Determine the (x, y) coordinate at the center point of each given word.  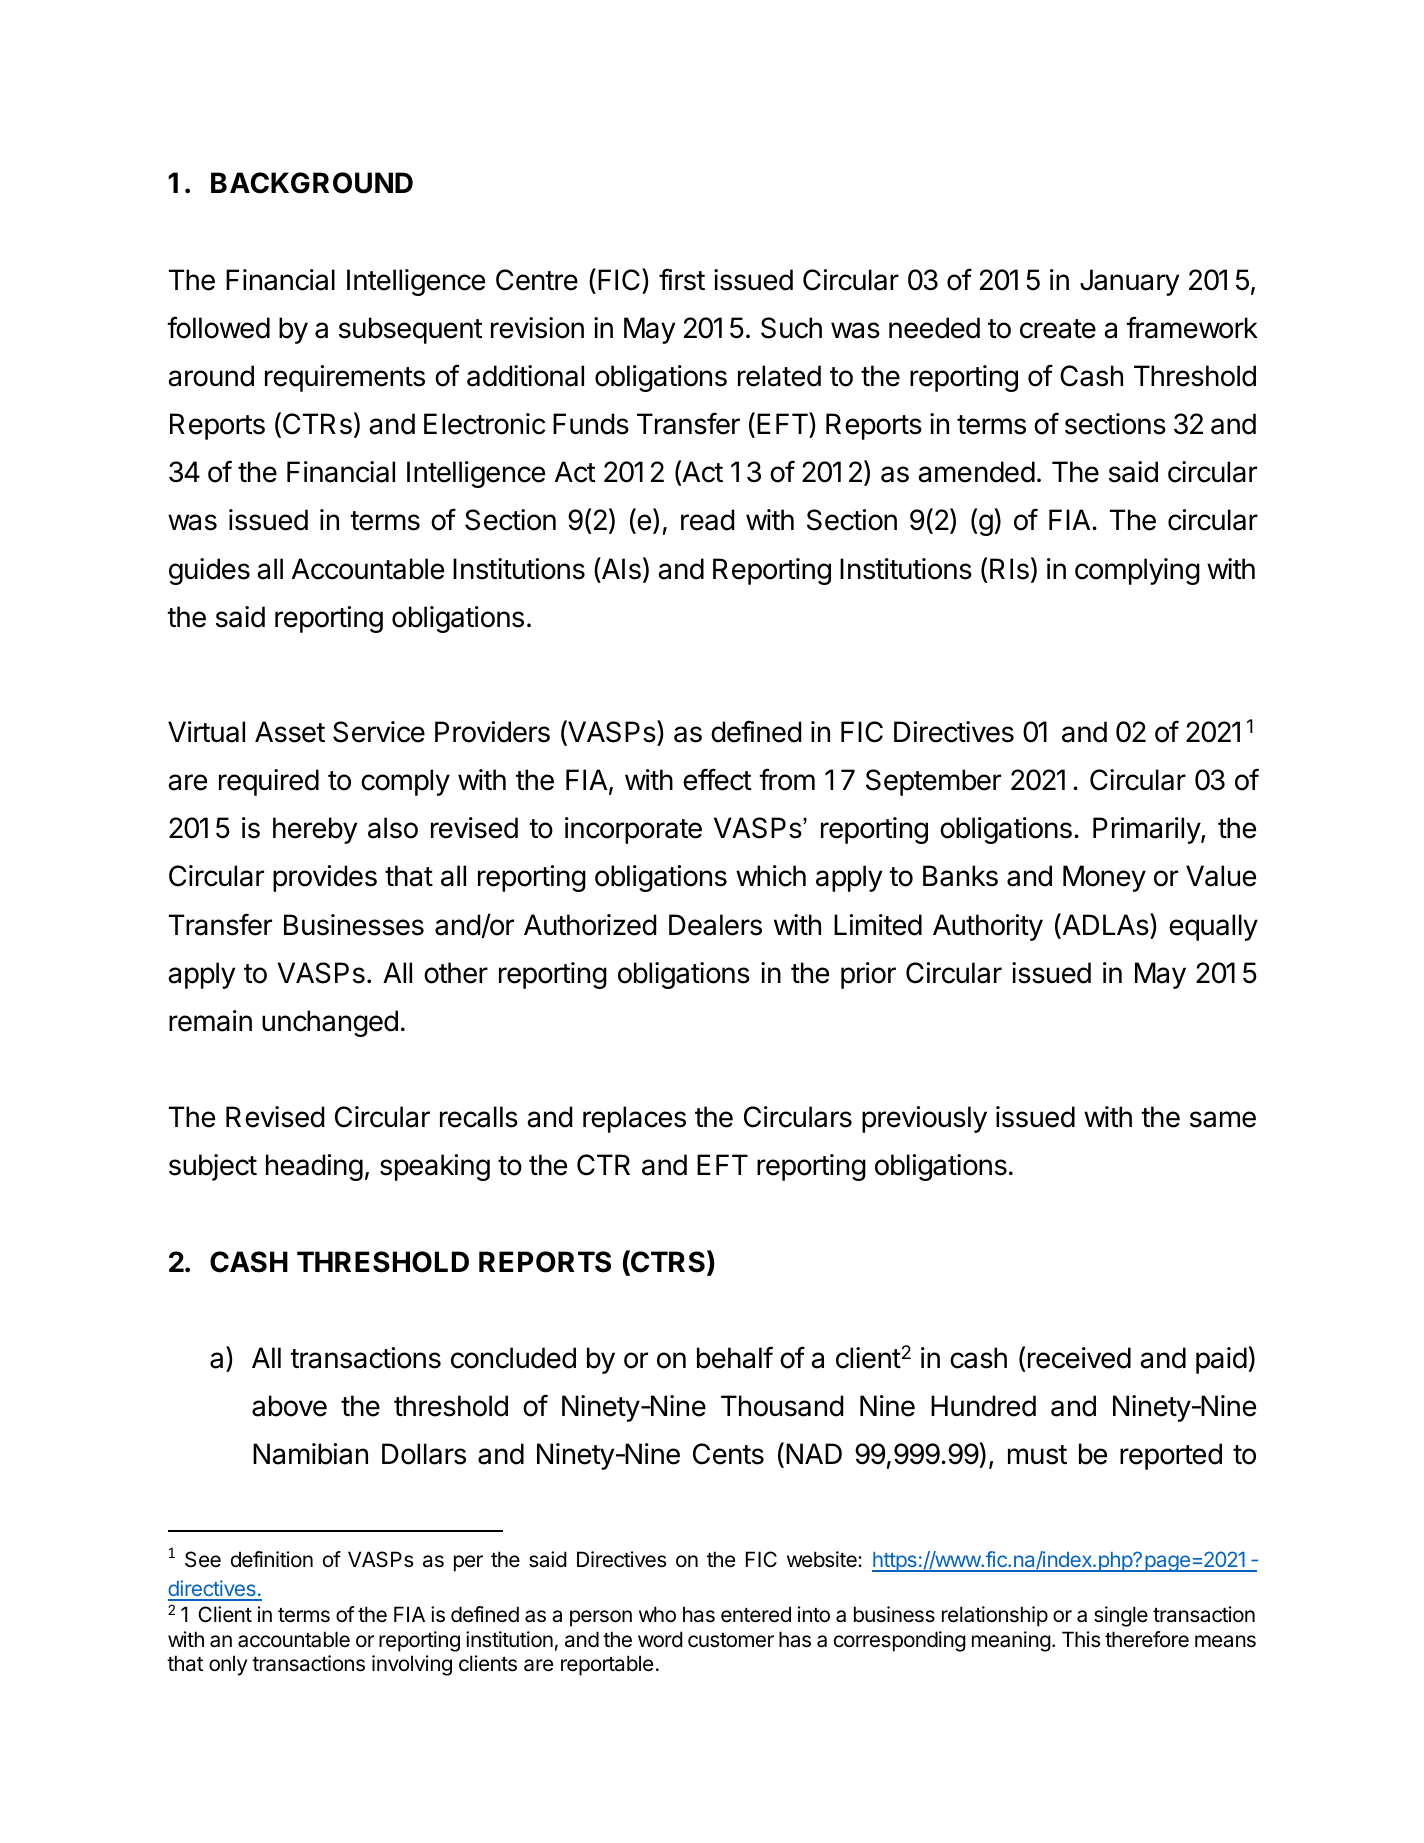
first (682, 279)
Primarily (1147, 830)
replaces (634, 1119)
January (1129, 282)
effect (717, 779)
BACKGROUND (312, 183)
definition (272, 1559)
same (1223, 1119)
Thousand (782, 1406)
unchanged (330, 1023)
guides (209, 571)
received (1079, 1358)
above (289, 1406)
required (269, 782)
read (707, 520)
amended (976, 472)
